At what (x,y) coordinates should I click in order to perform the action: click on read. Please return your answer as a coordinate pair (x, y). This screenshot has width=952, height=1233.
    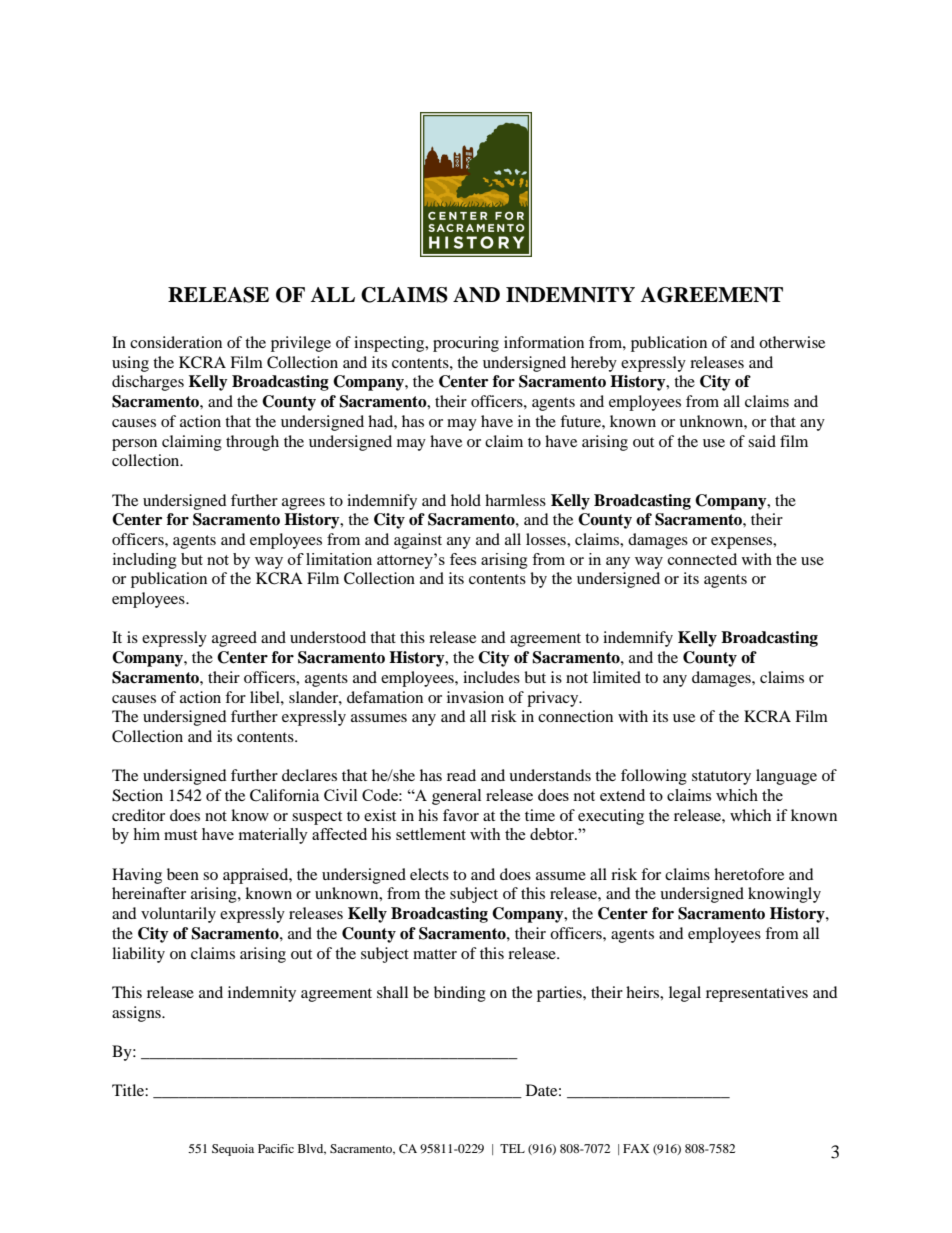
    Looking at the image, I should click on (461, 775).
